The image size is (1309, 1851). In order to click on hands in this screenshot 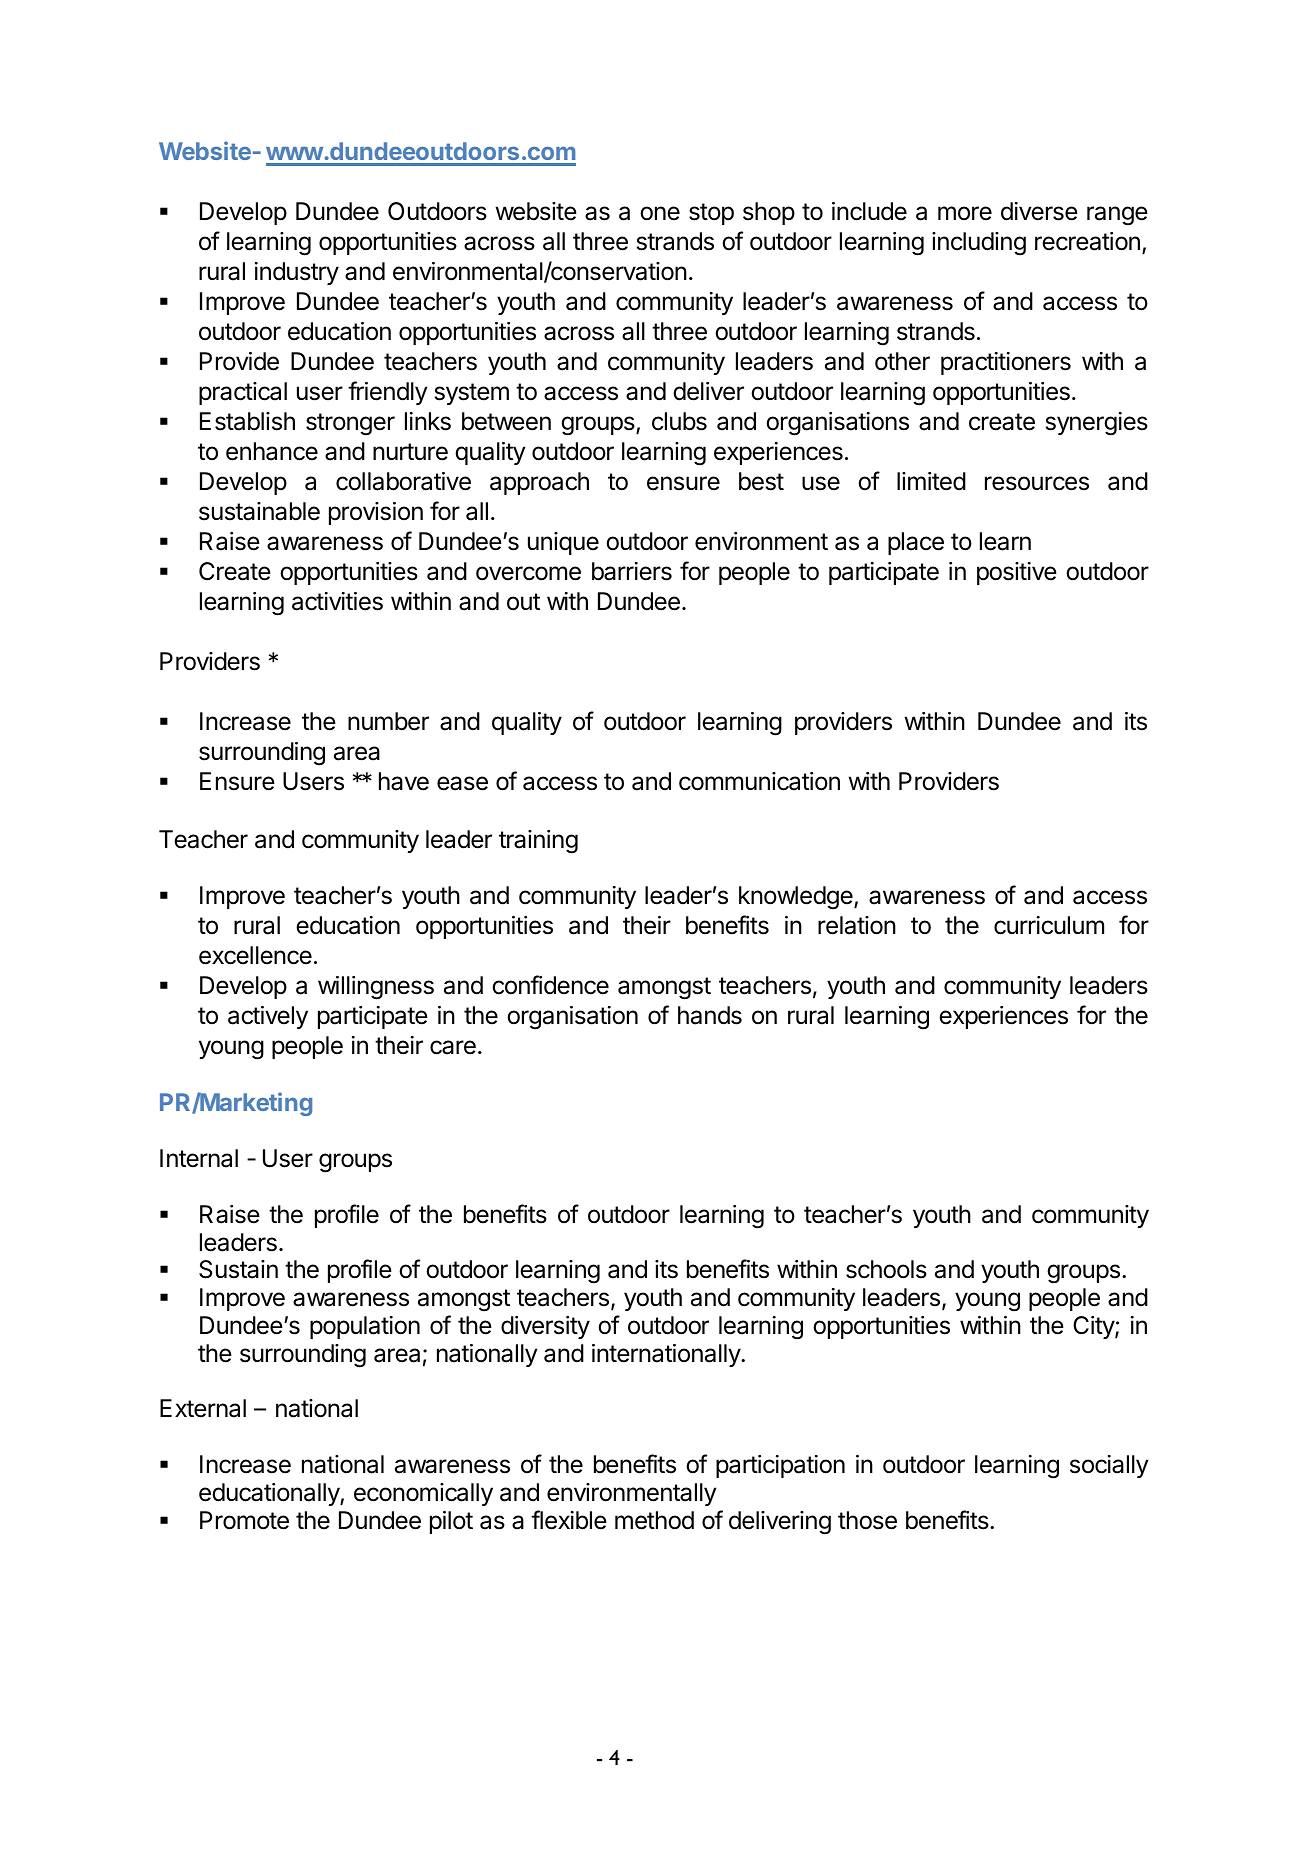, I will do `click(710, 1015)`.
